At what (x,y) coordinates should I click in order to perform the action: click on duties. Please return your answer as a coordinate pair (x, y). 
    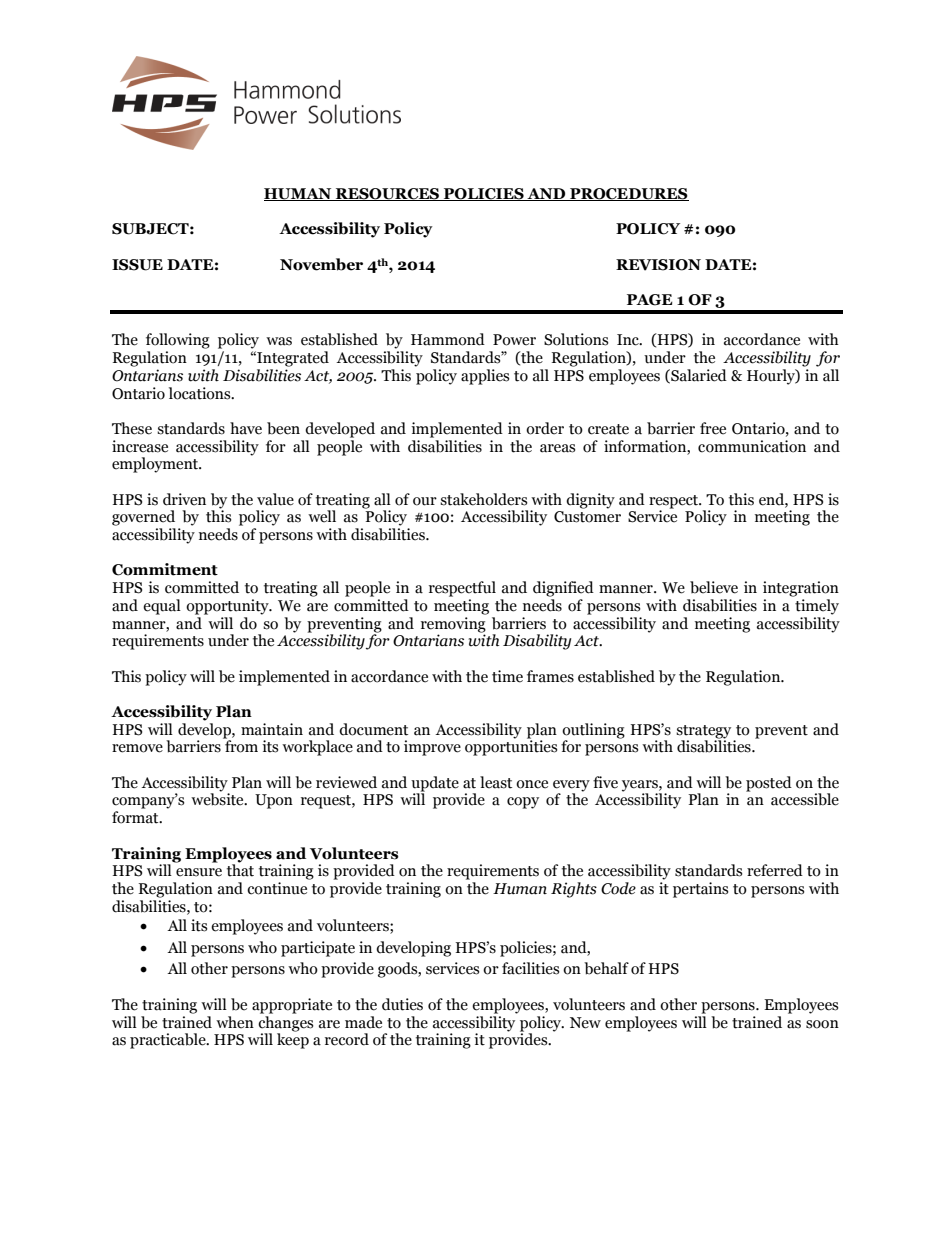
    Looking at the image, I should click on (402, 1004).
